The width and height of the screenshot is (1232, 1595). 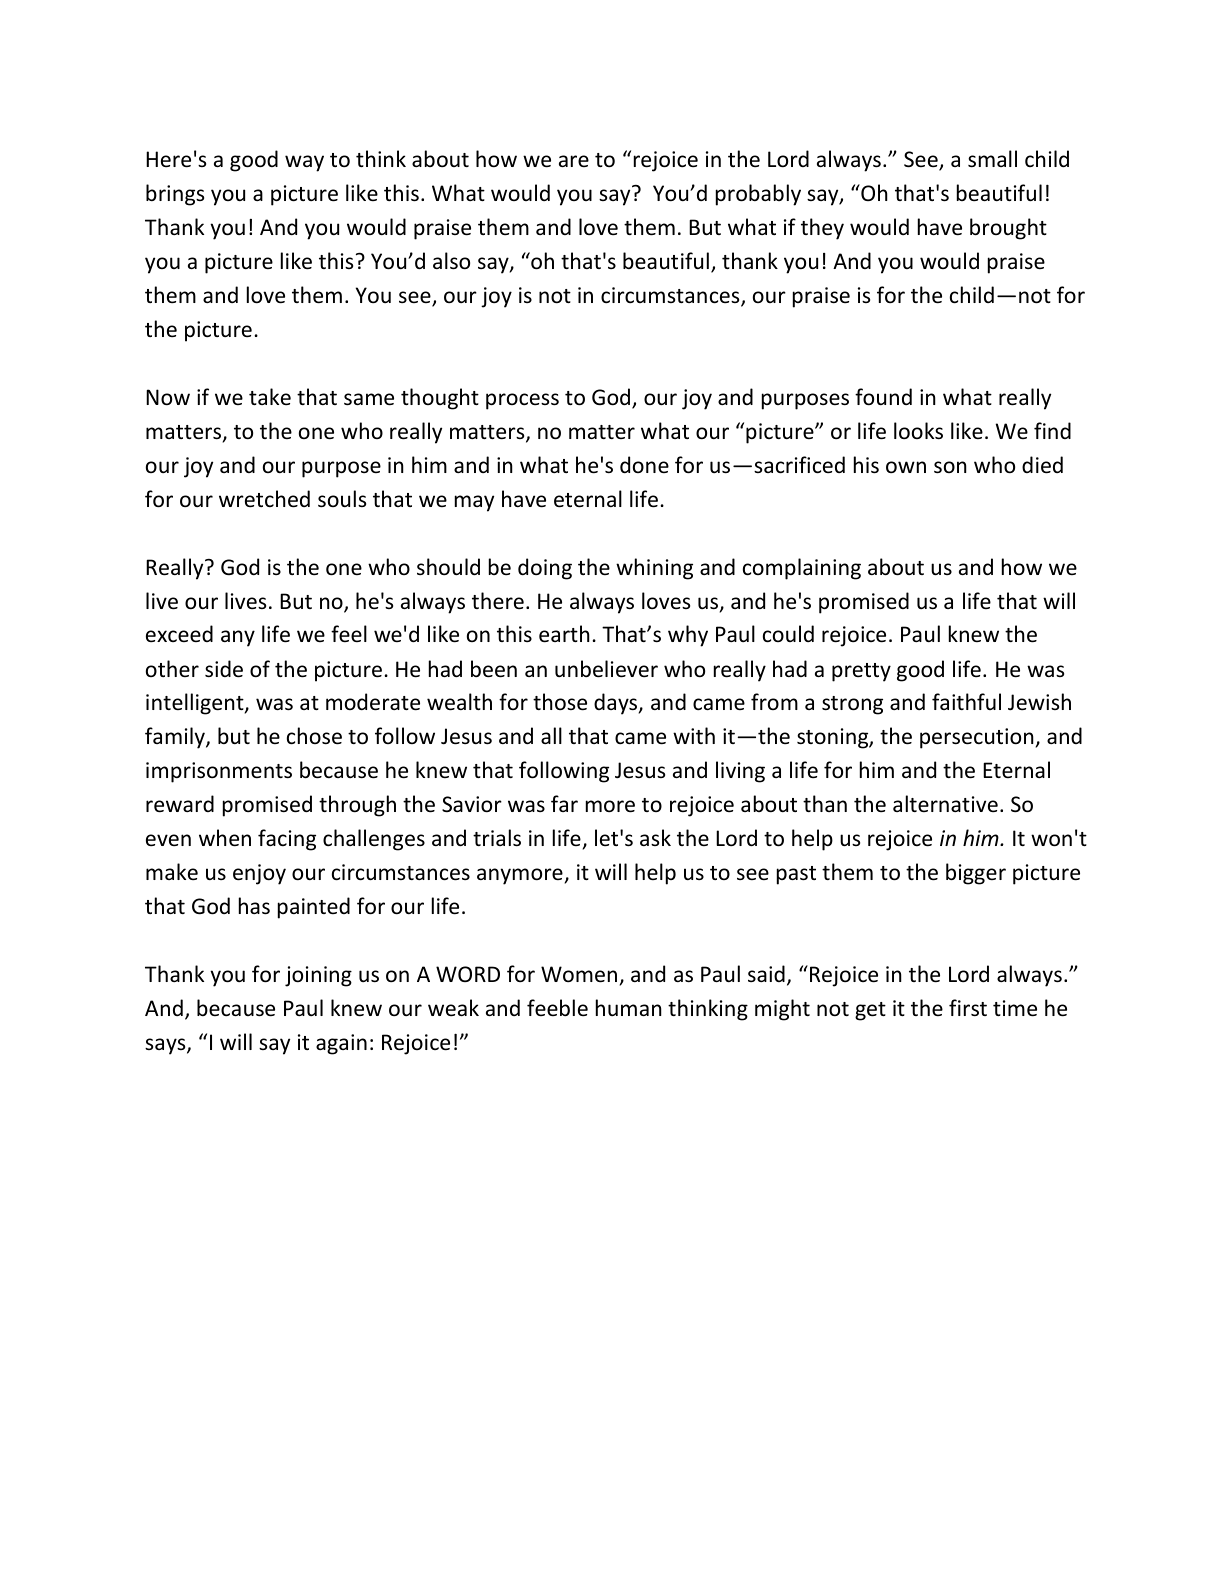 I want to click on brings, so click(x=175, y=195).
